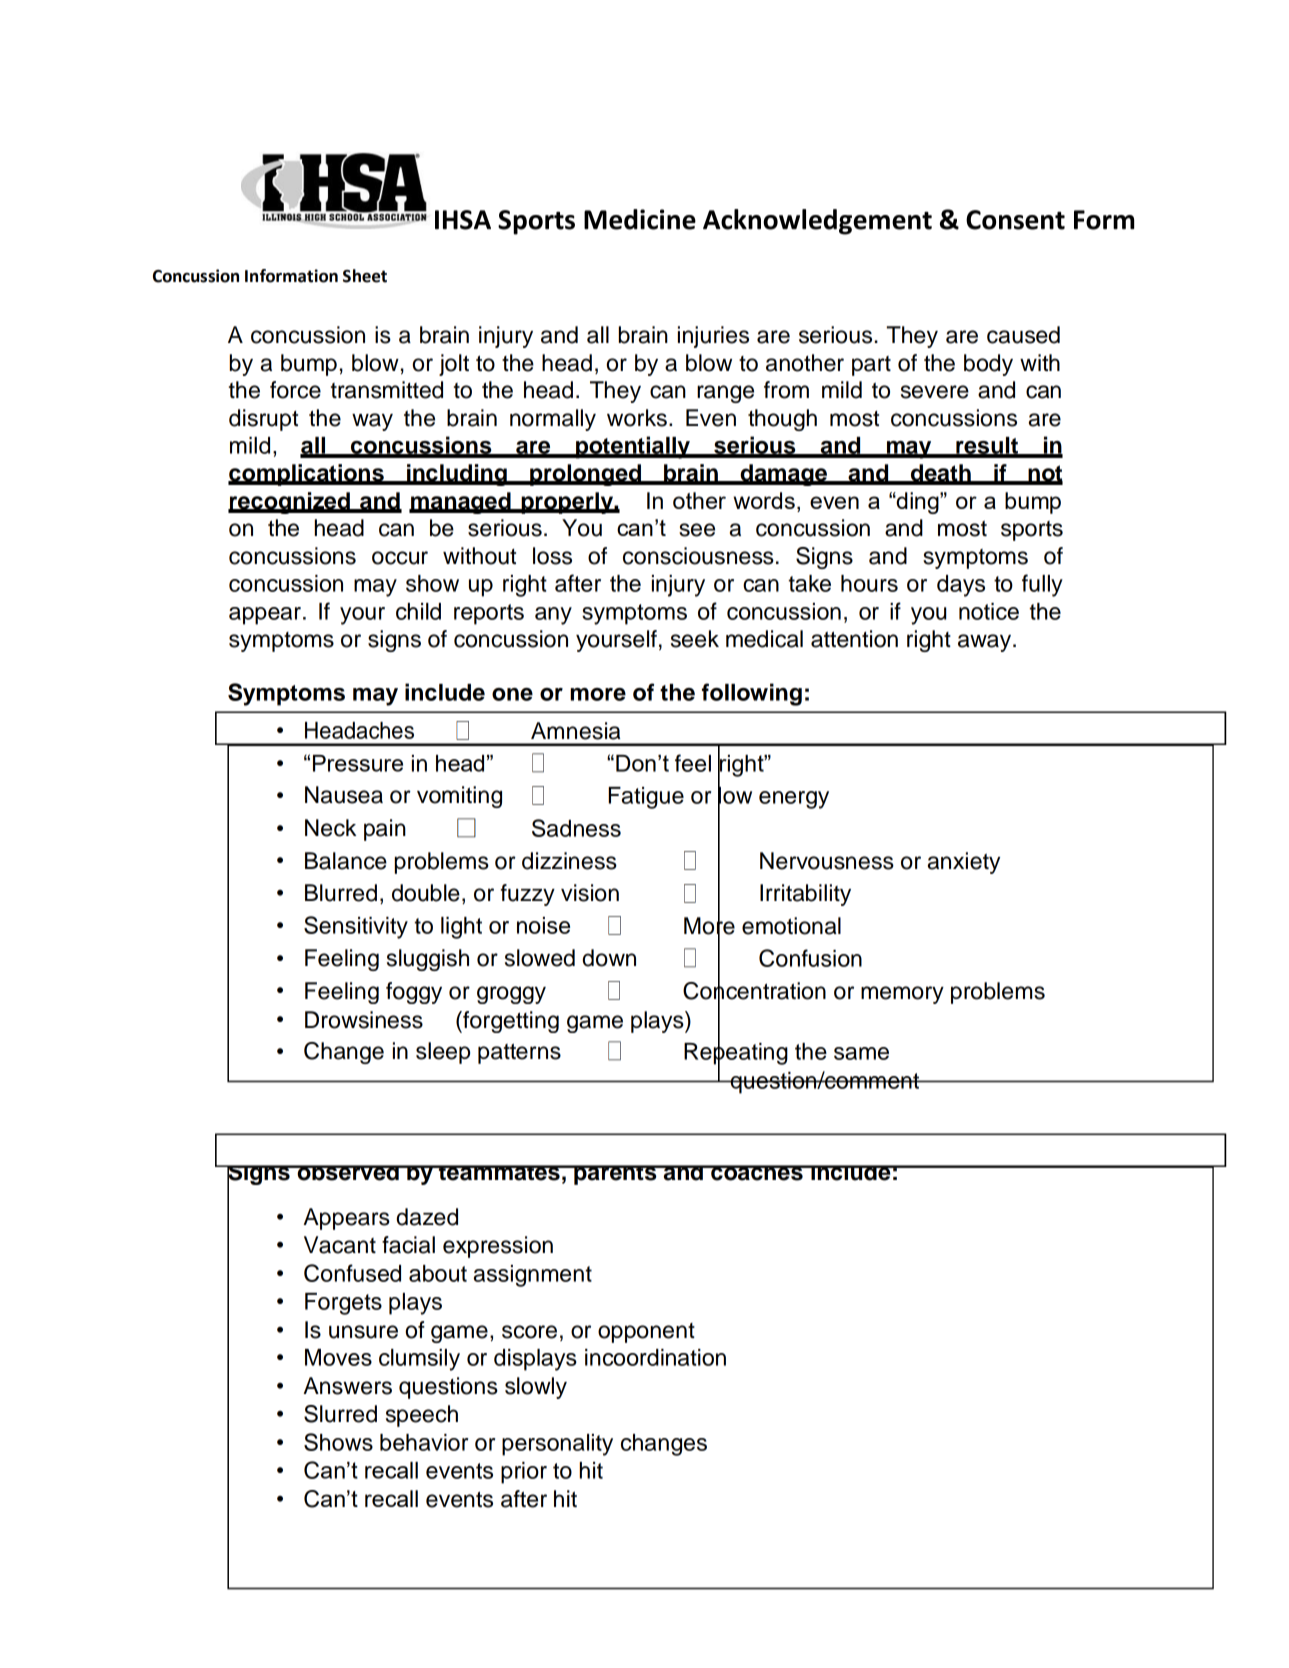  Describe the element at coordinates (640, 219) in the screenshot. I see `Medicine` at that location.
